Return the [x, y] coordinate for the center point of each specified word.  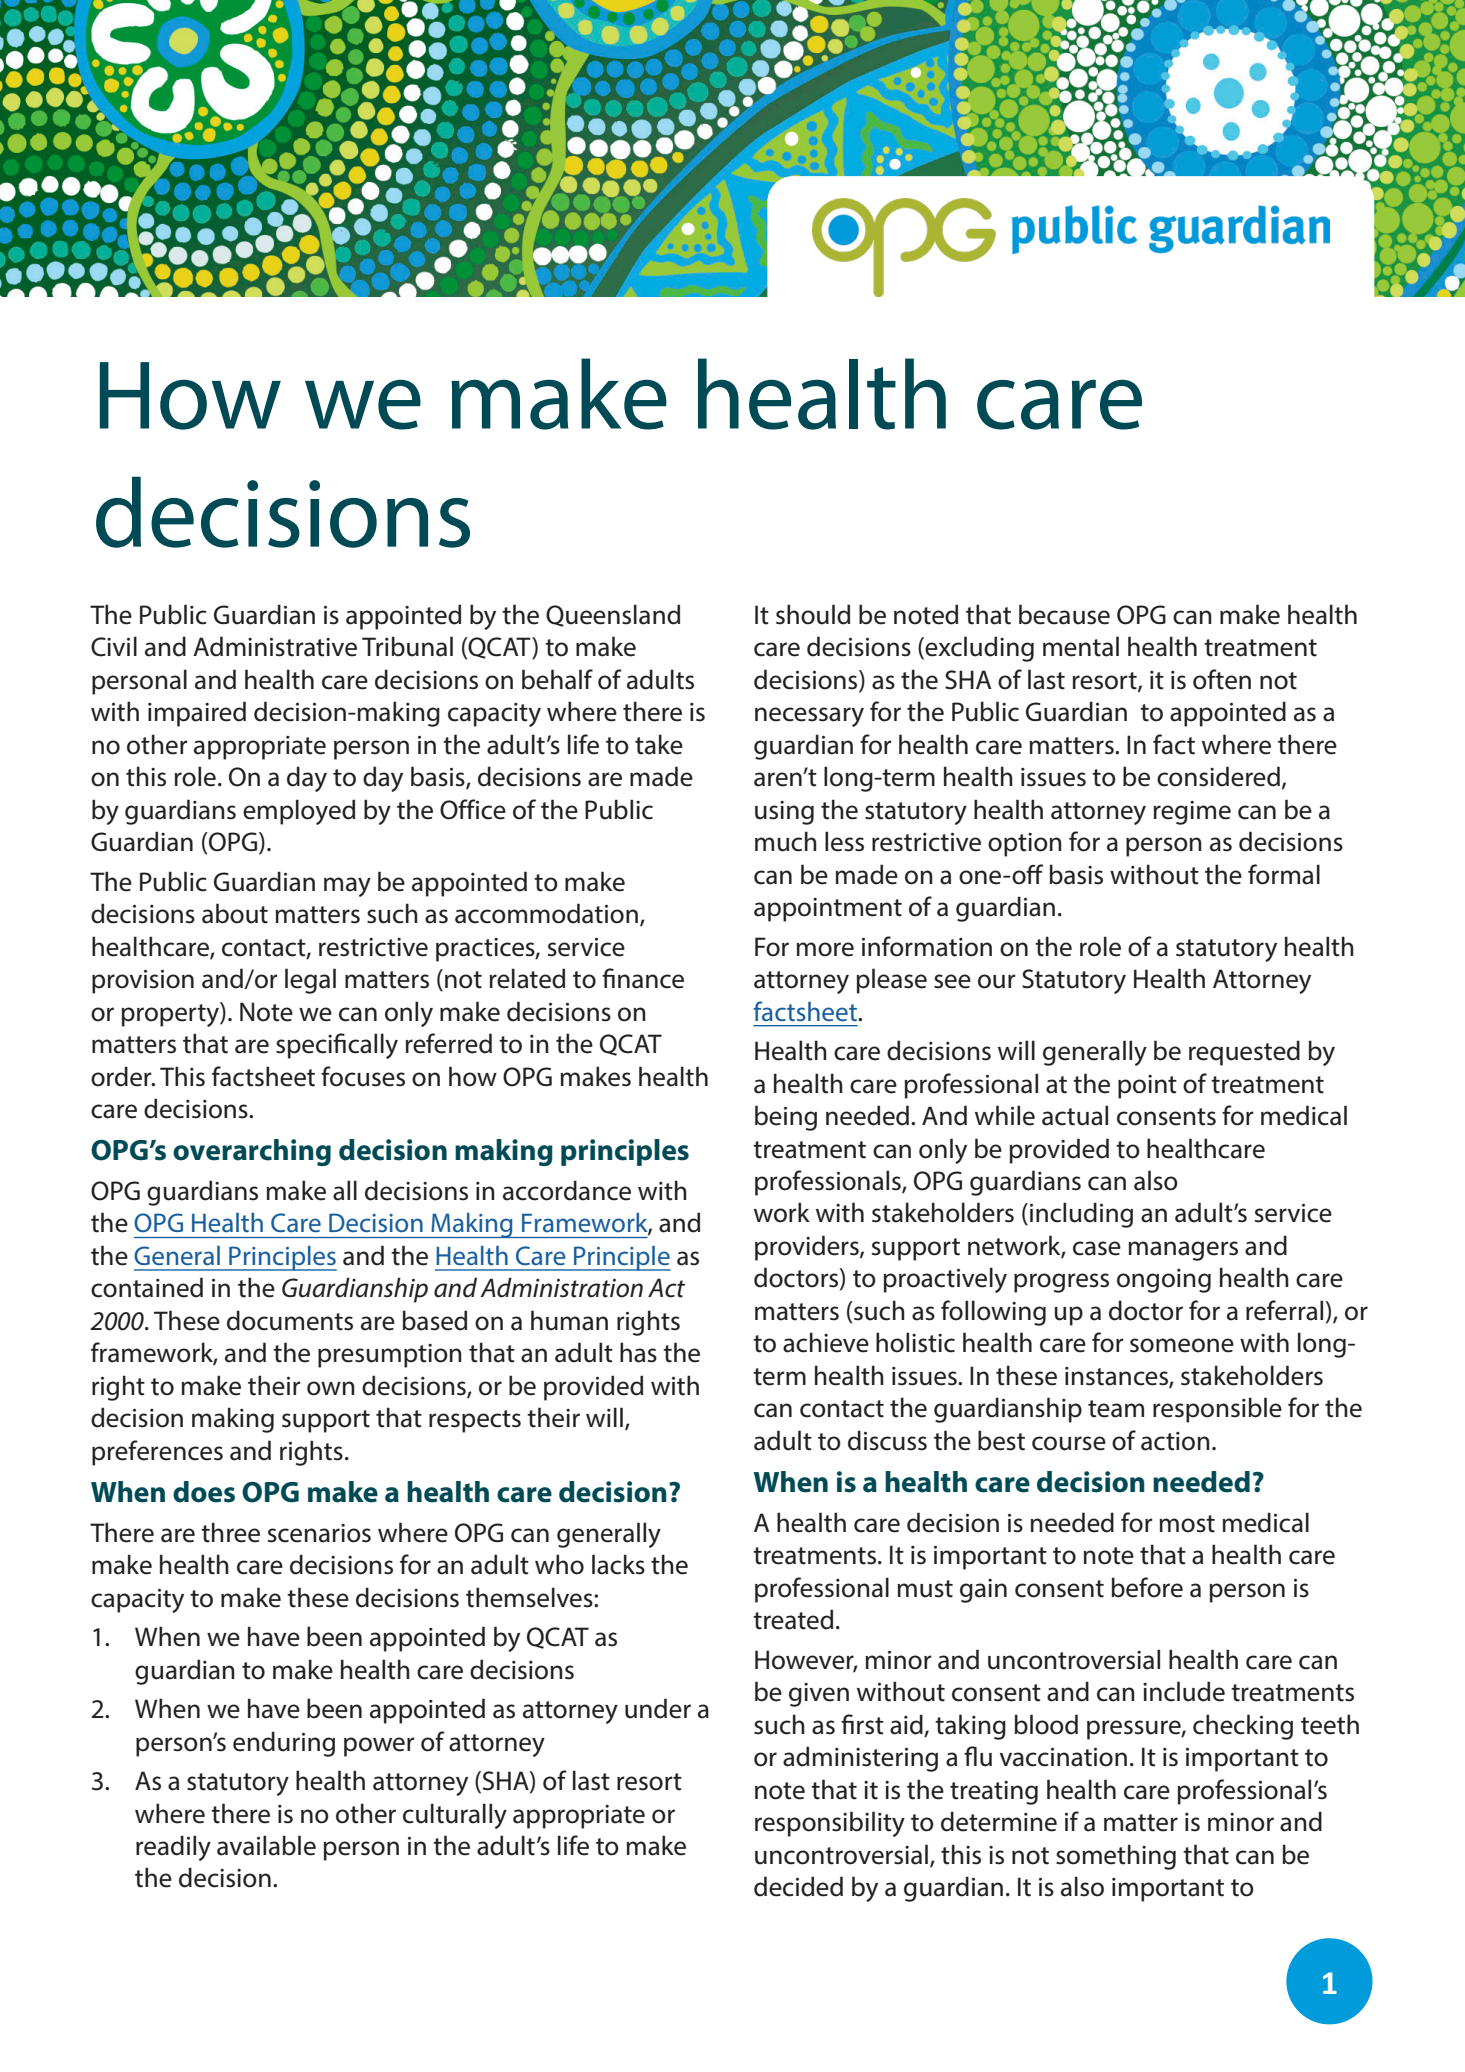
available [266, 1845]
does [204, 1492]
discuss [887, 1440]
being [786, 1118]
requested [1244, 1053]
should [813, 614]
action [1175, 1441]
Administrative [275, 646]
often [1222, 679]
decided [798, 1886]
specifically [337, 1046]
